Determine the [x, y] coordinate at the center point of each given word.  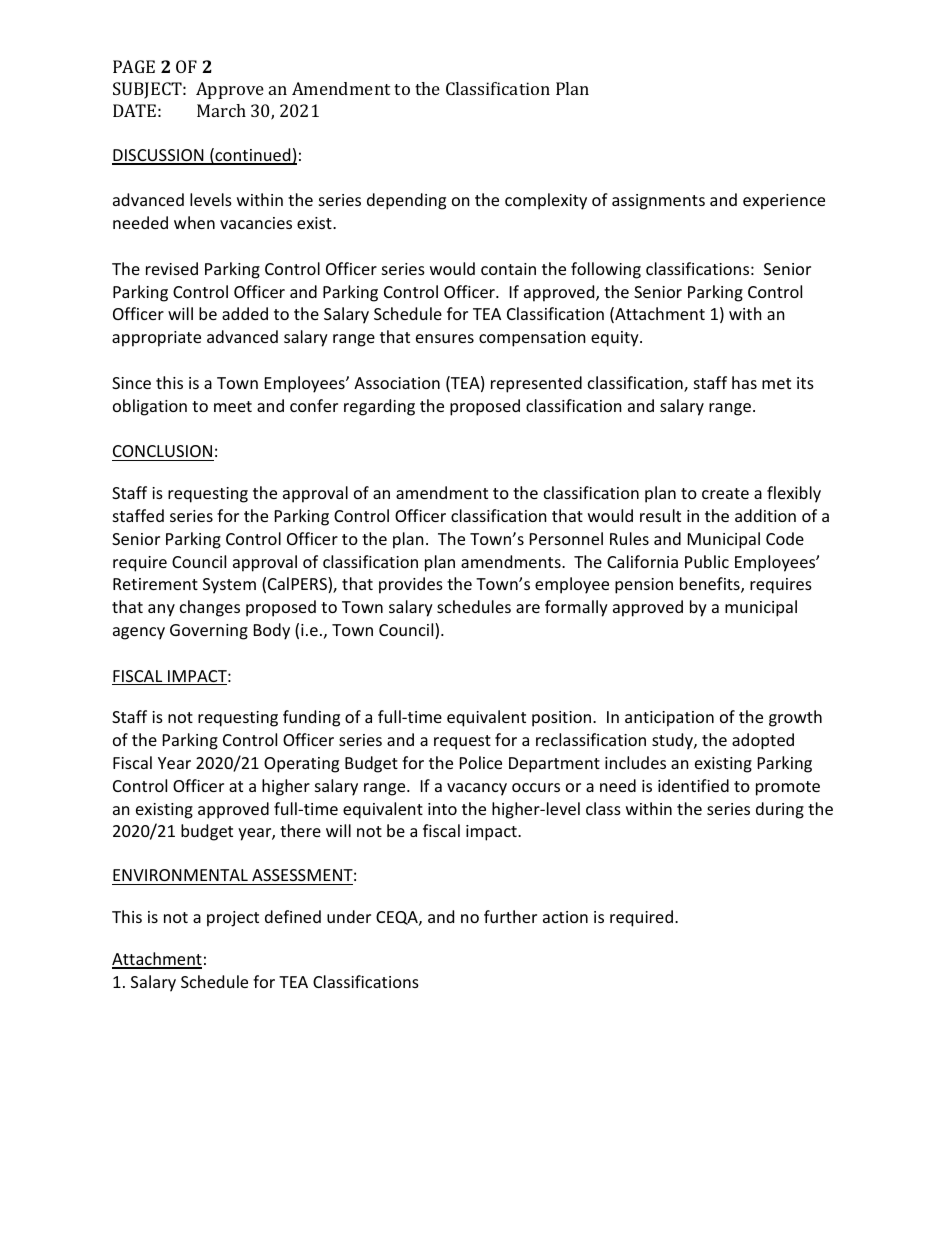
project [233, 919]
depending [406, 201]
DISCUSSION [159, 156]
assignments [658, 202]
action [565, 917]
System [229, 586]
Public [707, 561]
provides [411, 585]
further [510, 916]
